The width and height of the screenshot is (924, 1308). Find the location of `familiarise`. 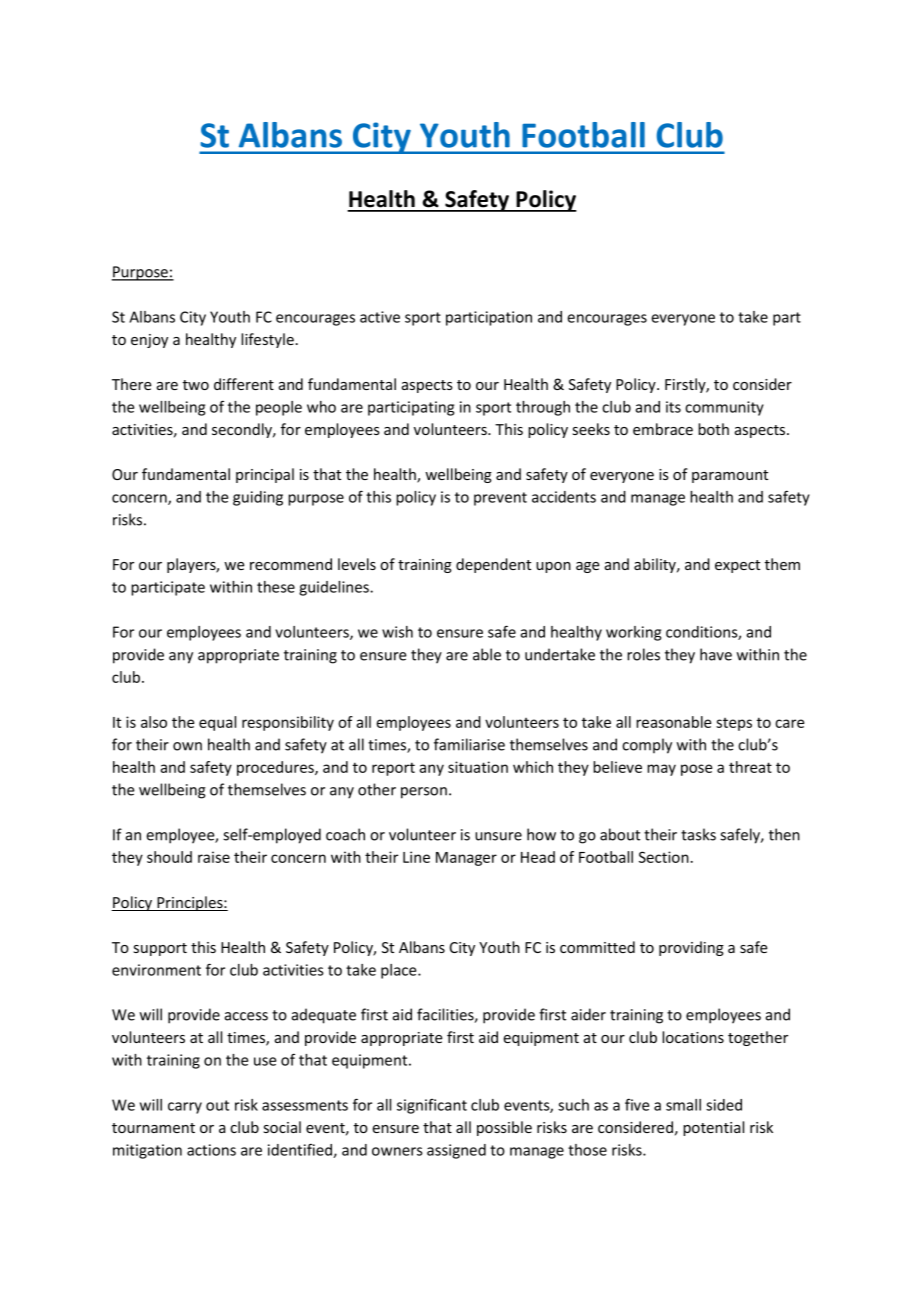

familiarise is located at coordinates (469, 744).
